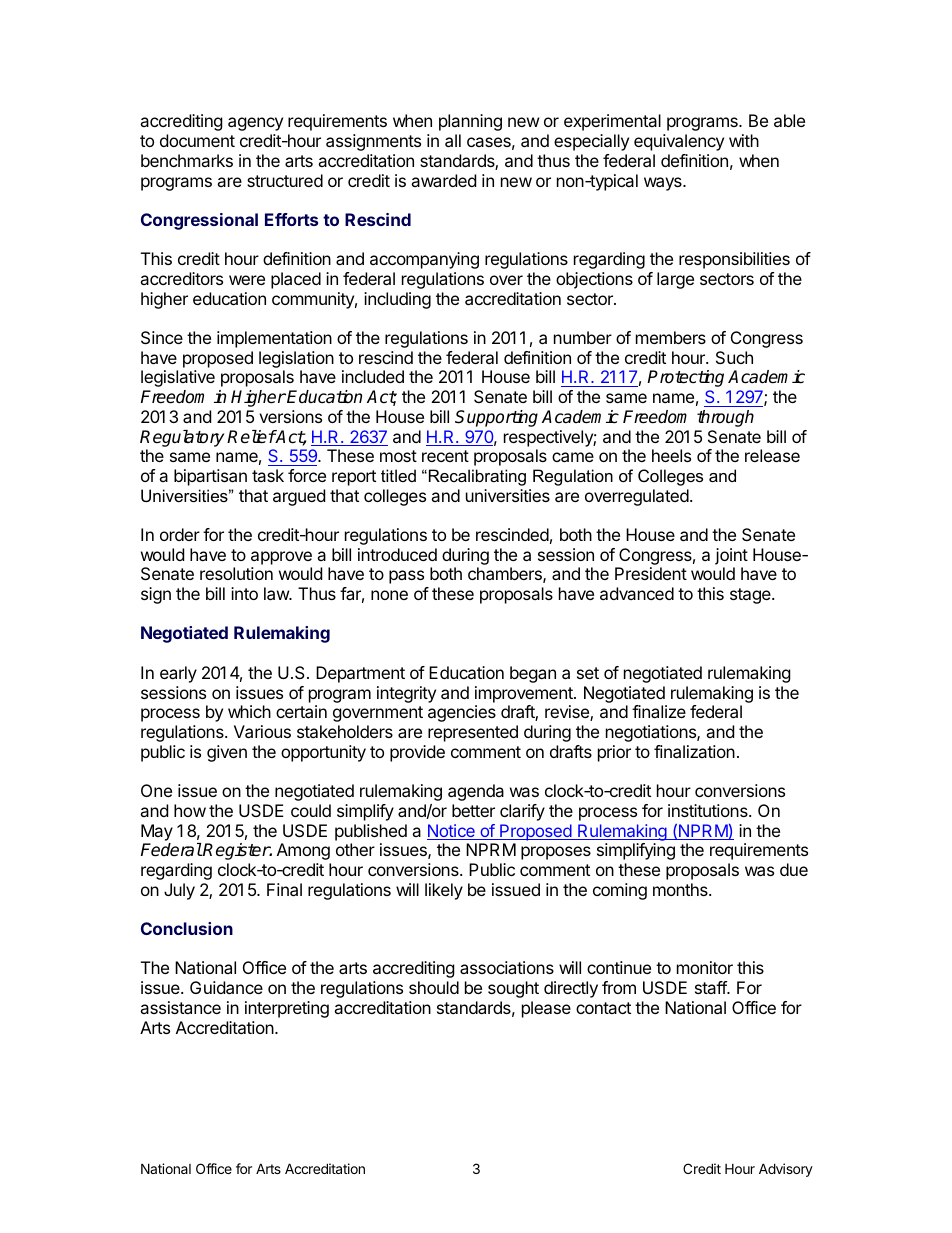 The height and width of the screenshot is (1233, 952). Describe the element at coordinates (751, 596) in the screenshot. I see `stage` at that location.
